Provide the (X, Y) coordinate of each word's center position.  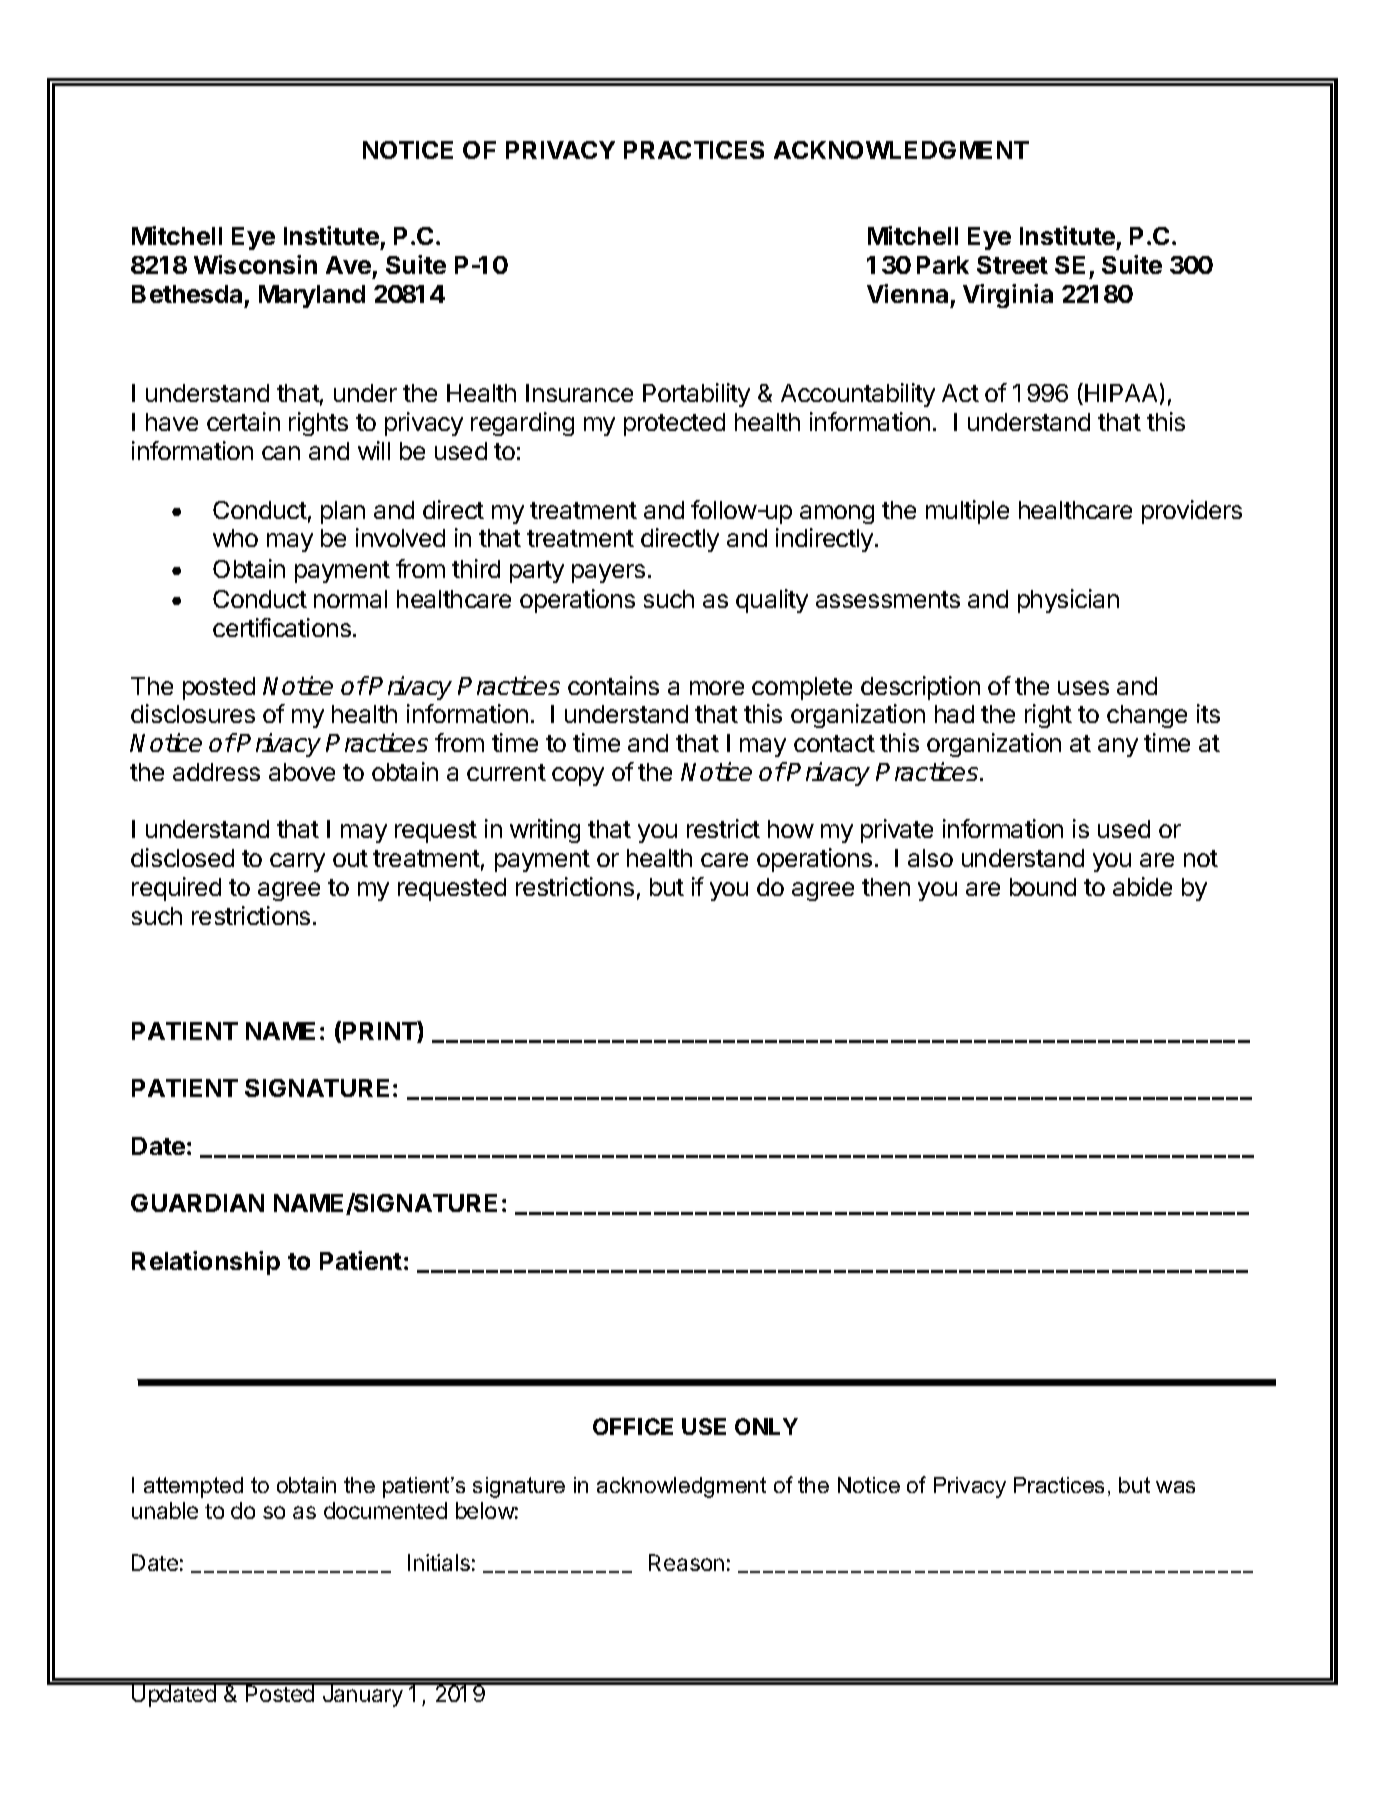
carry (297, 862)
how (791, 829)
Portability (696, 395)
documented (385, 1510)
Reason (686, 1562)
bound (1043, 887)
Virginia (1008, 296)
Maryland (312, 296)
